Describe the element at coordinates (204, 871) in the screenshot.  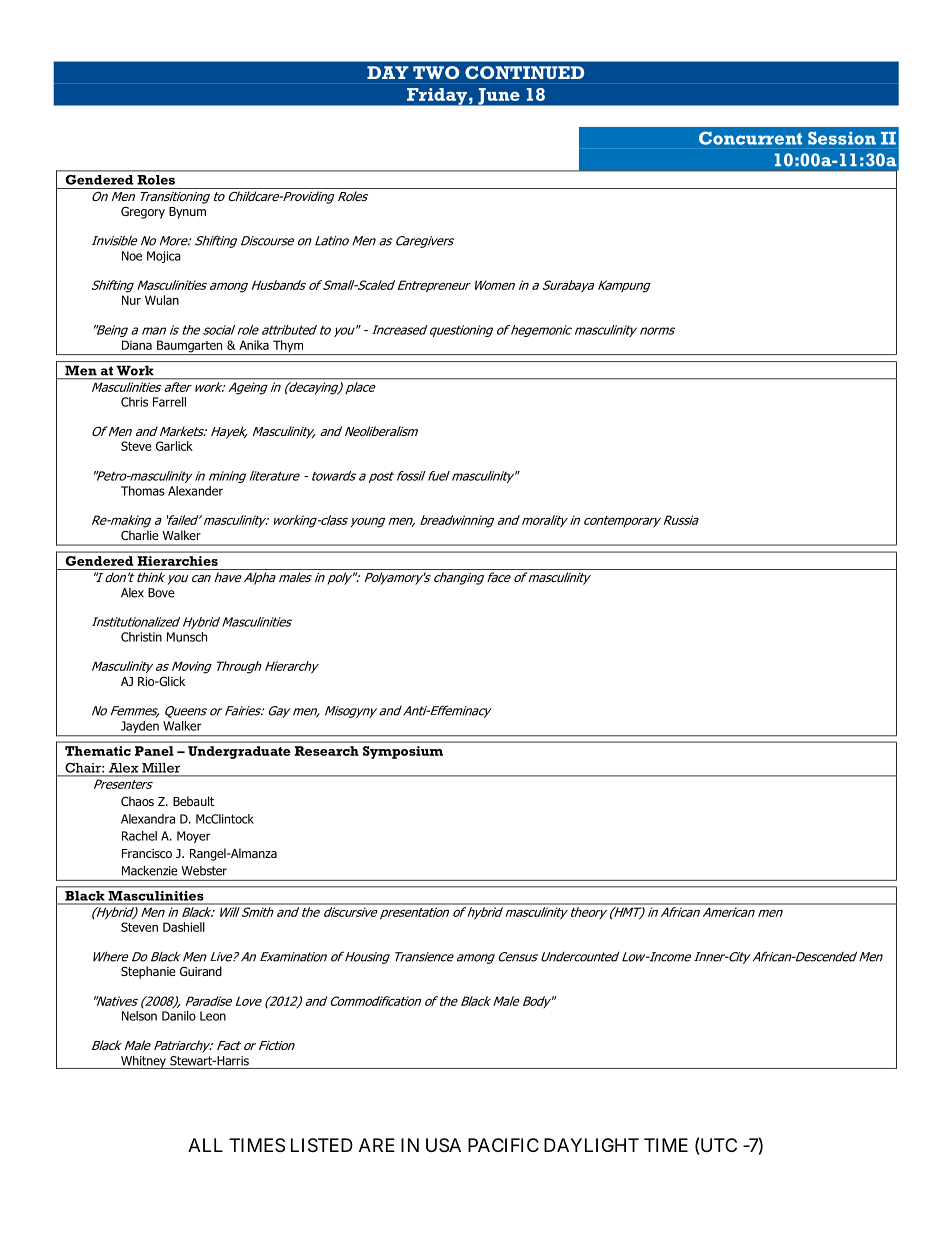
I see `Webster` at that location.
